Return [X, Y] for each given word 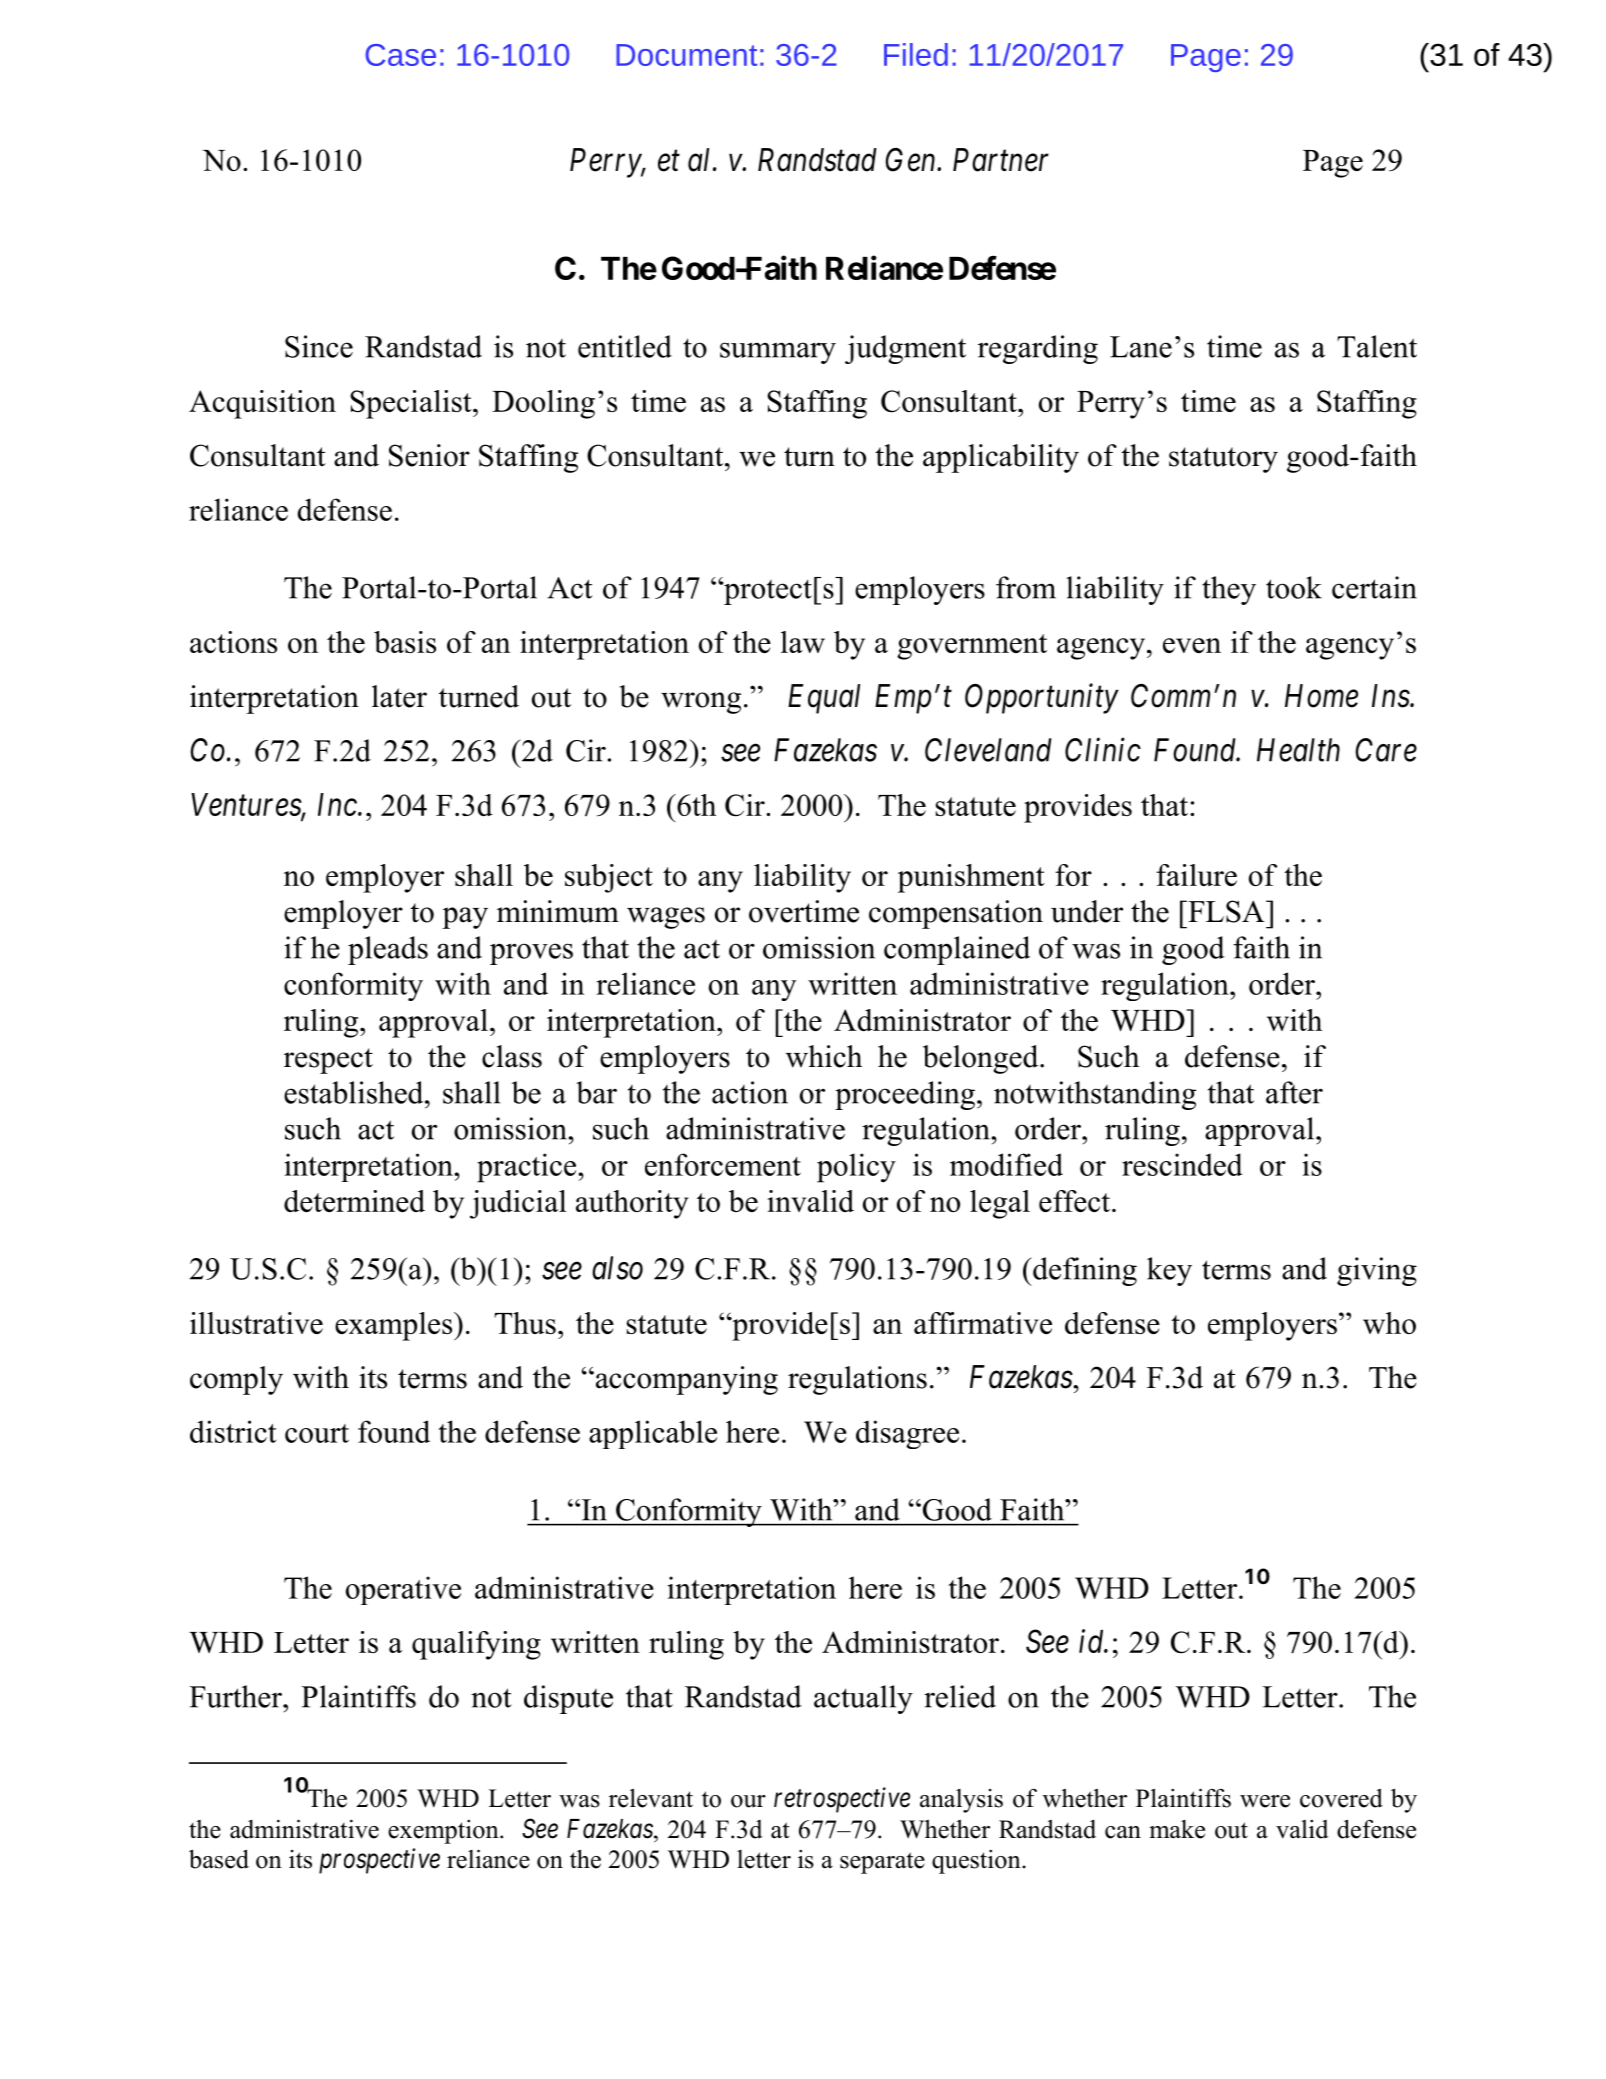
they [1229, 590]
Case [400, 55]
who [1389, 1323]
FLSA [1226, 911]
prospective [379, 1861]
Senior [429, 455]
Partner [1001, 160]
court [317, 1433]
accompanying [685, 1380]
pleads [388, 950]
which [824, 1056]
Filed [916, 54]
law [803, 642]
